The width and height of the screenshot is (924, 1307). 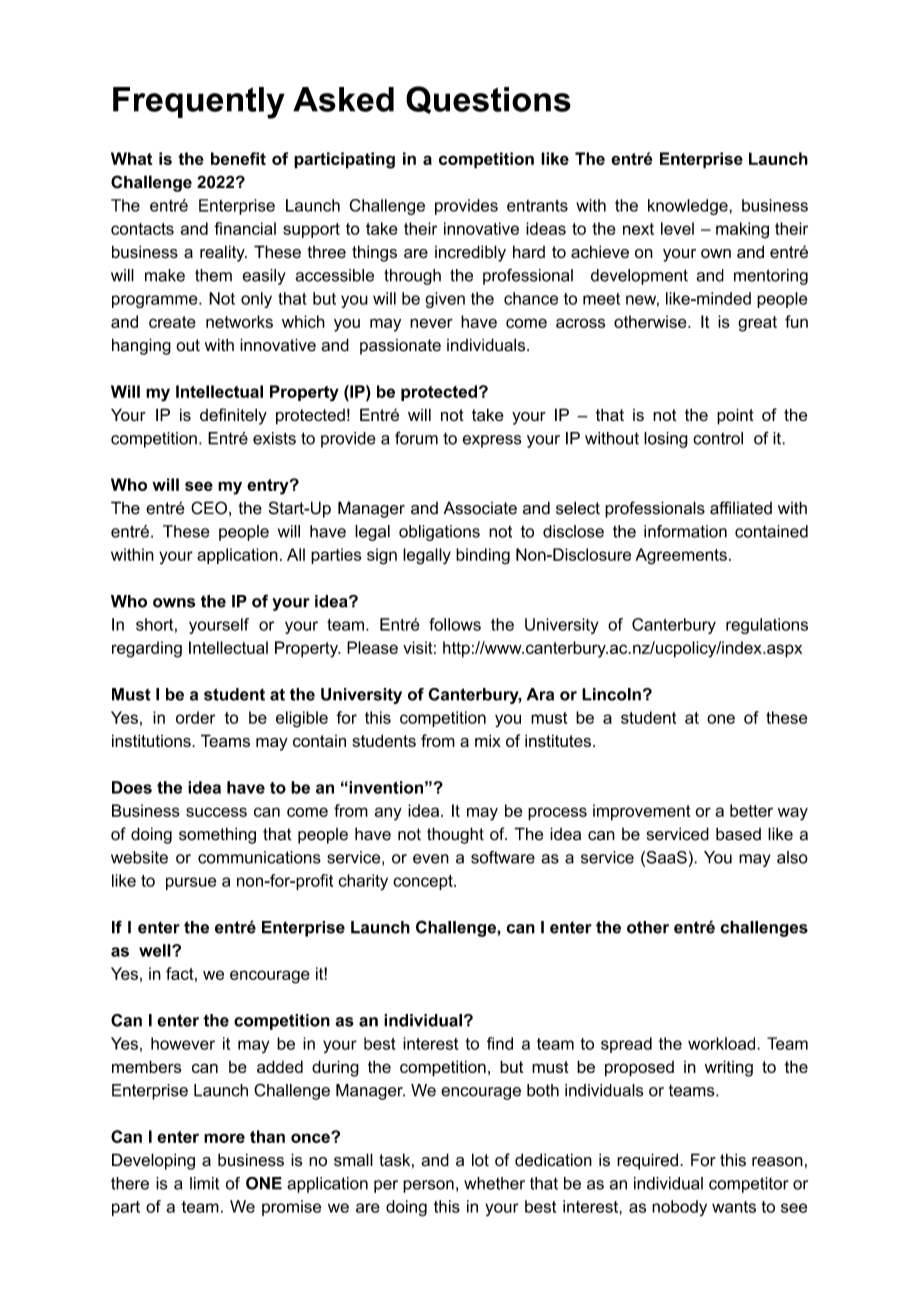 I want to click on lot, so click(x=480, y=1160).
